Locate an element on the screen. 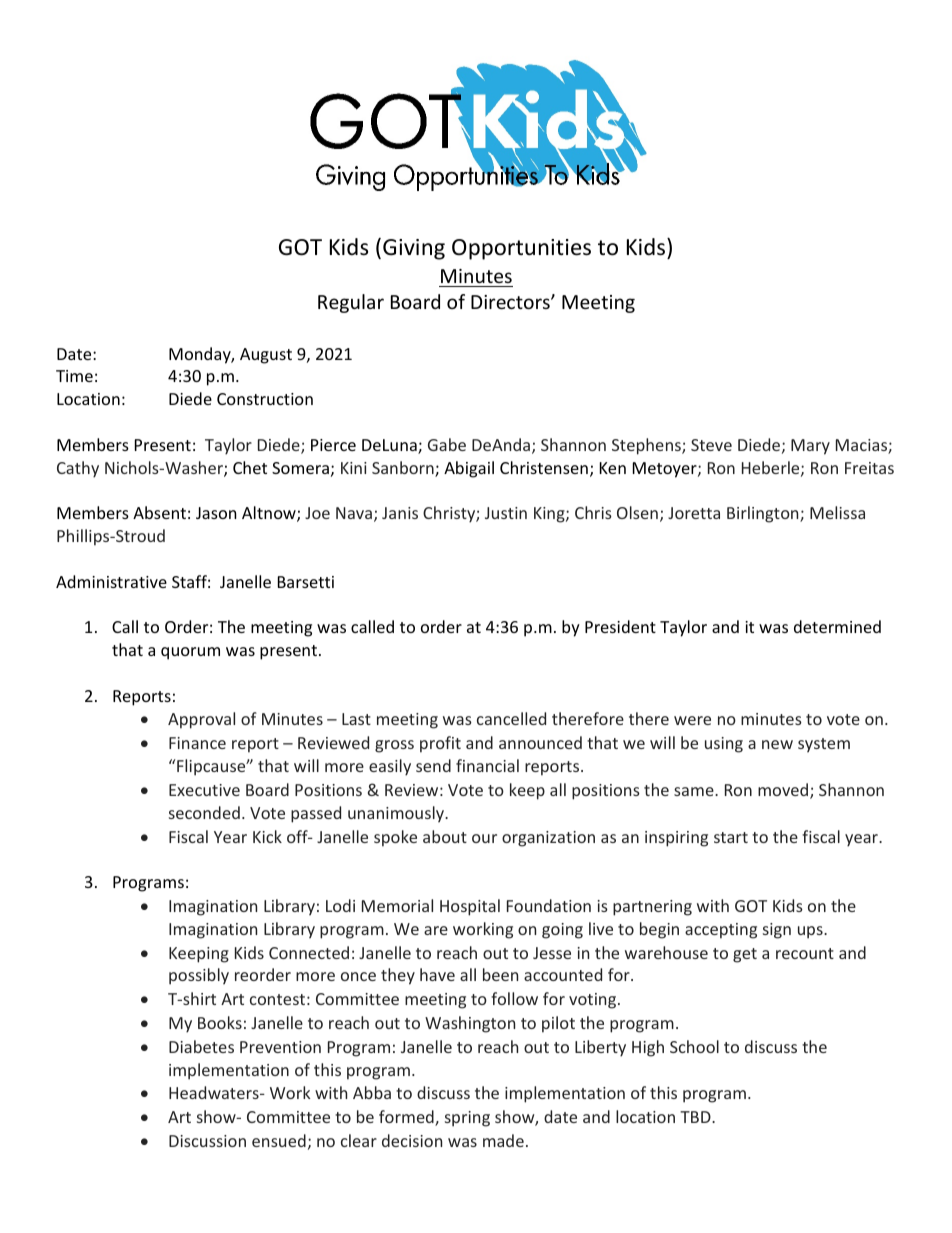 This screenshot has height=1233, width=952. Directors is located at coordinates (511, 302).
